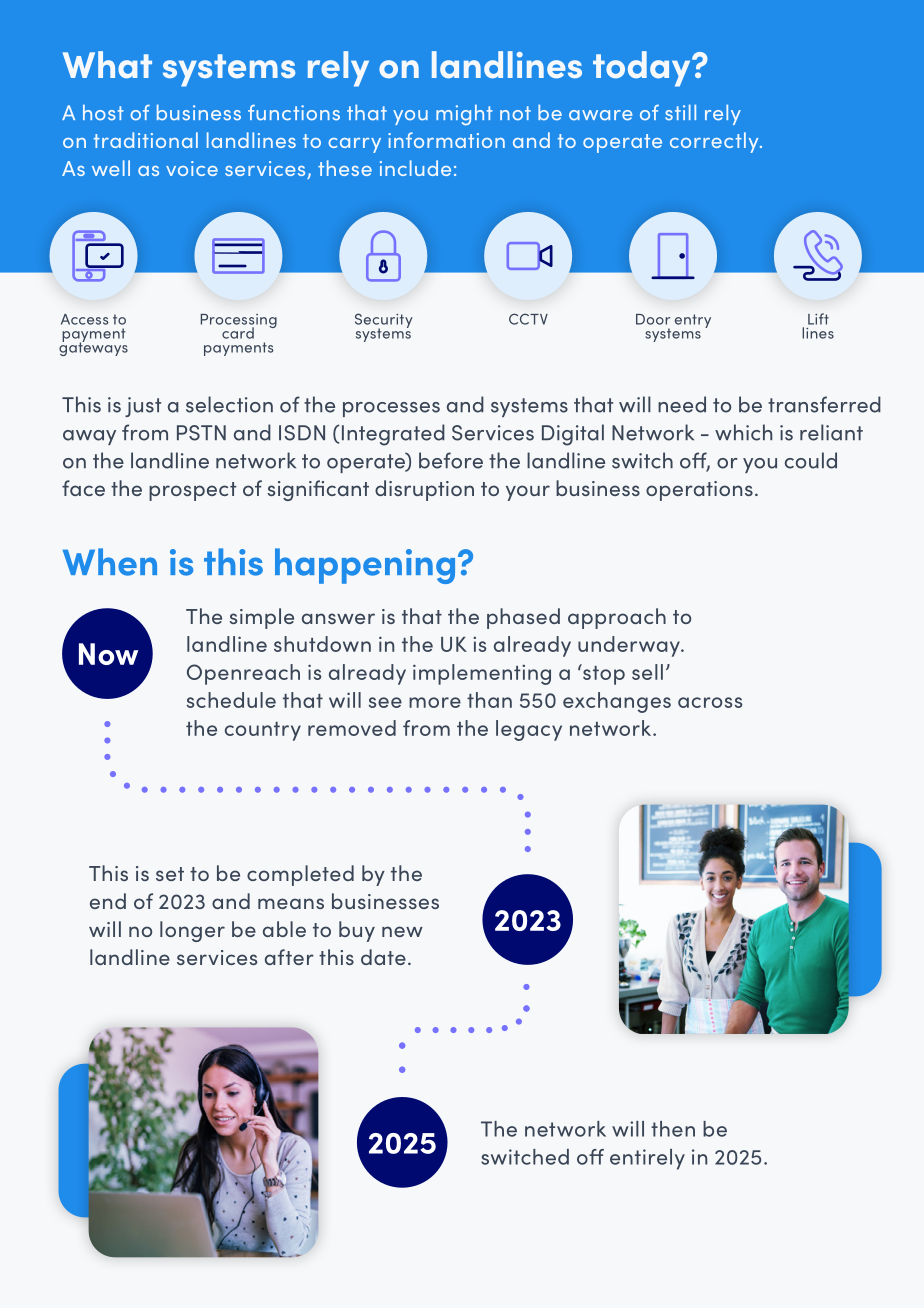  Describe the element at coordinates (146, 140) in the document. I see `traditional` at that location.
